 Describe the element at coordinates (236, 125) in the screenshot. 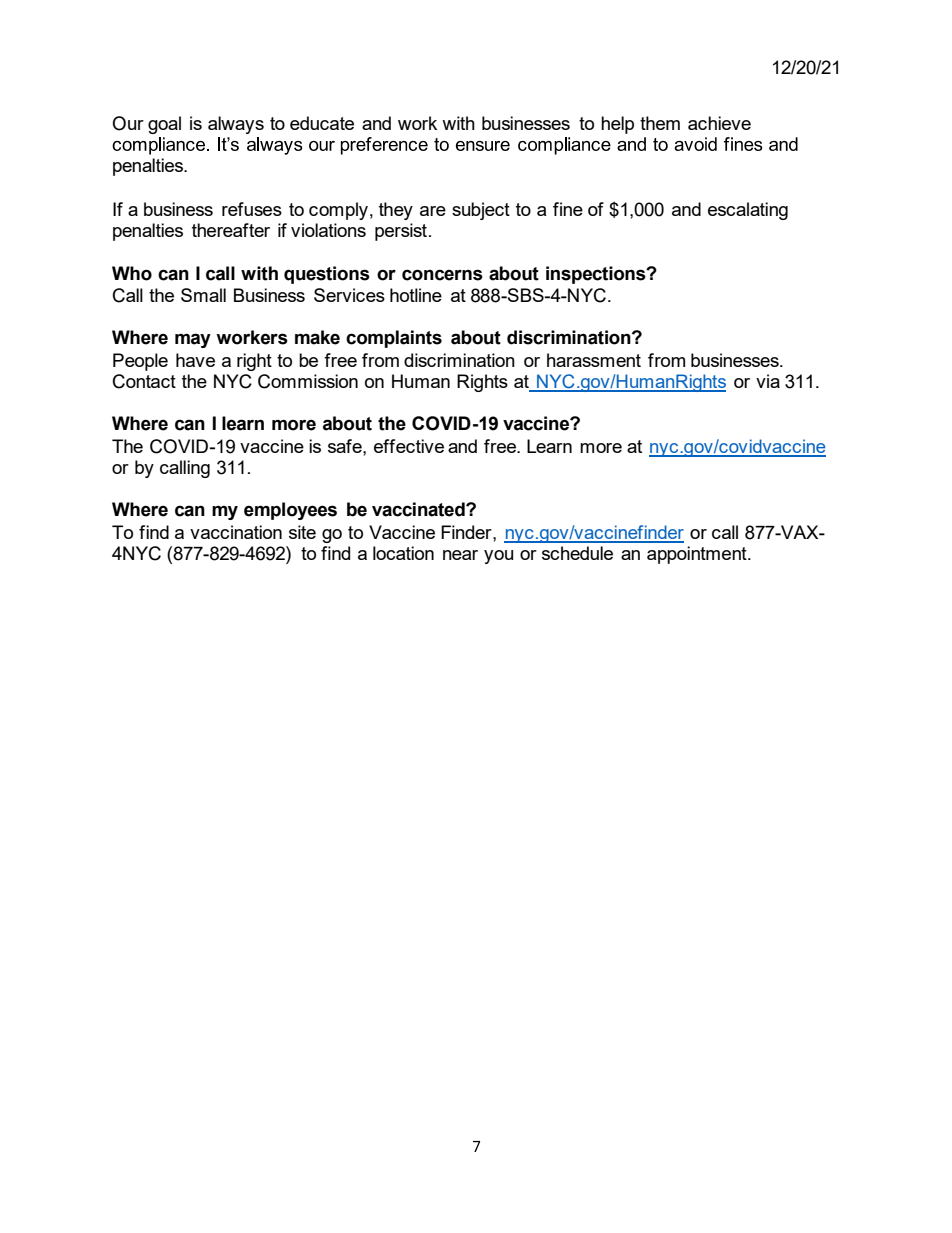

I see `always` at that location.
